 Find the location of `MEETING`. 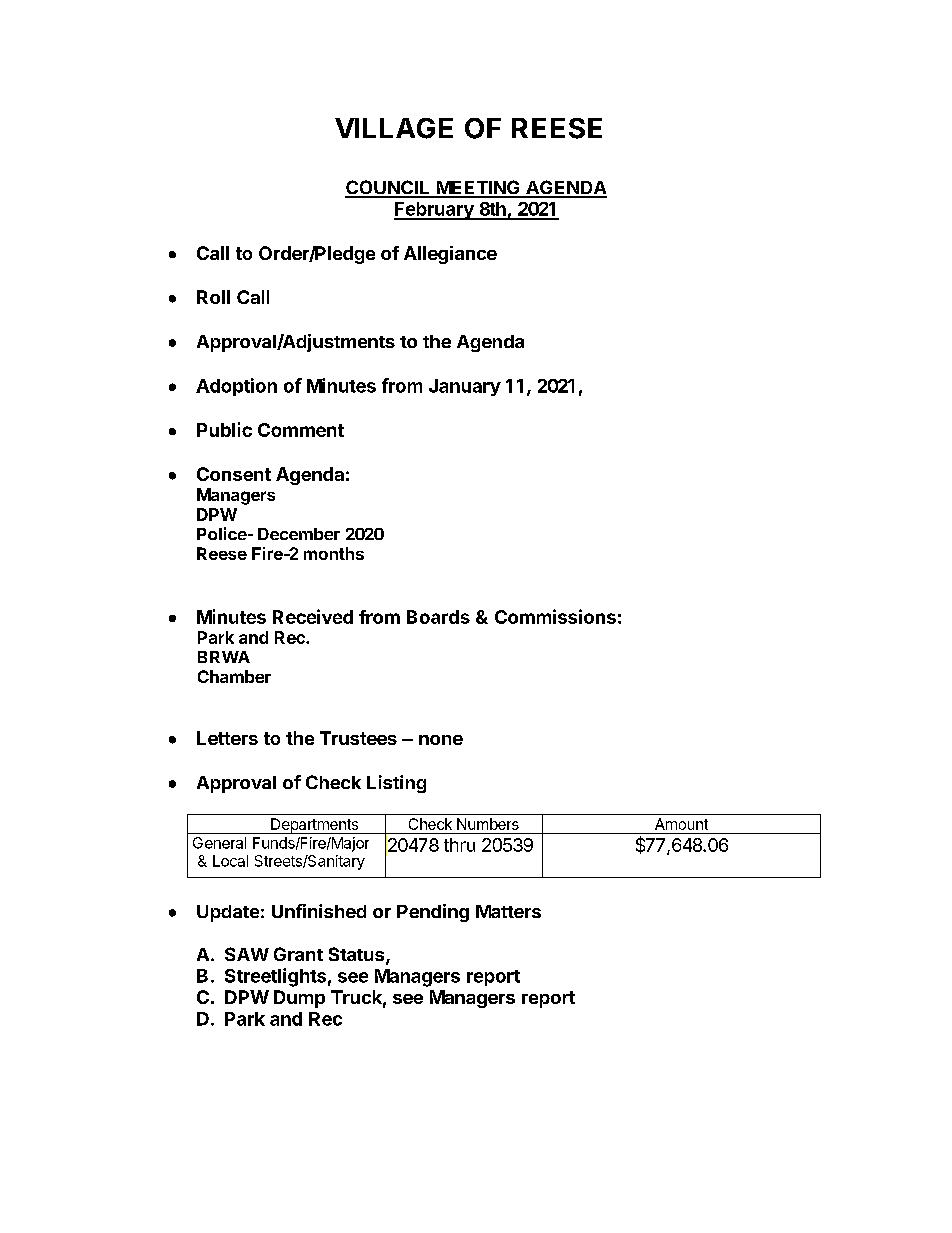

MEETING is located at coordinates (478, 188).
